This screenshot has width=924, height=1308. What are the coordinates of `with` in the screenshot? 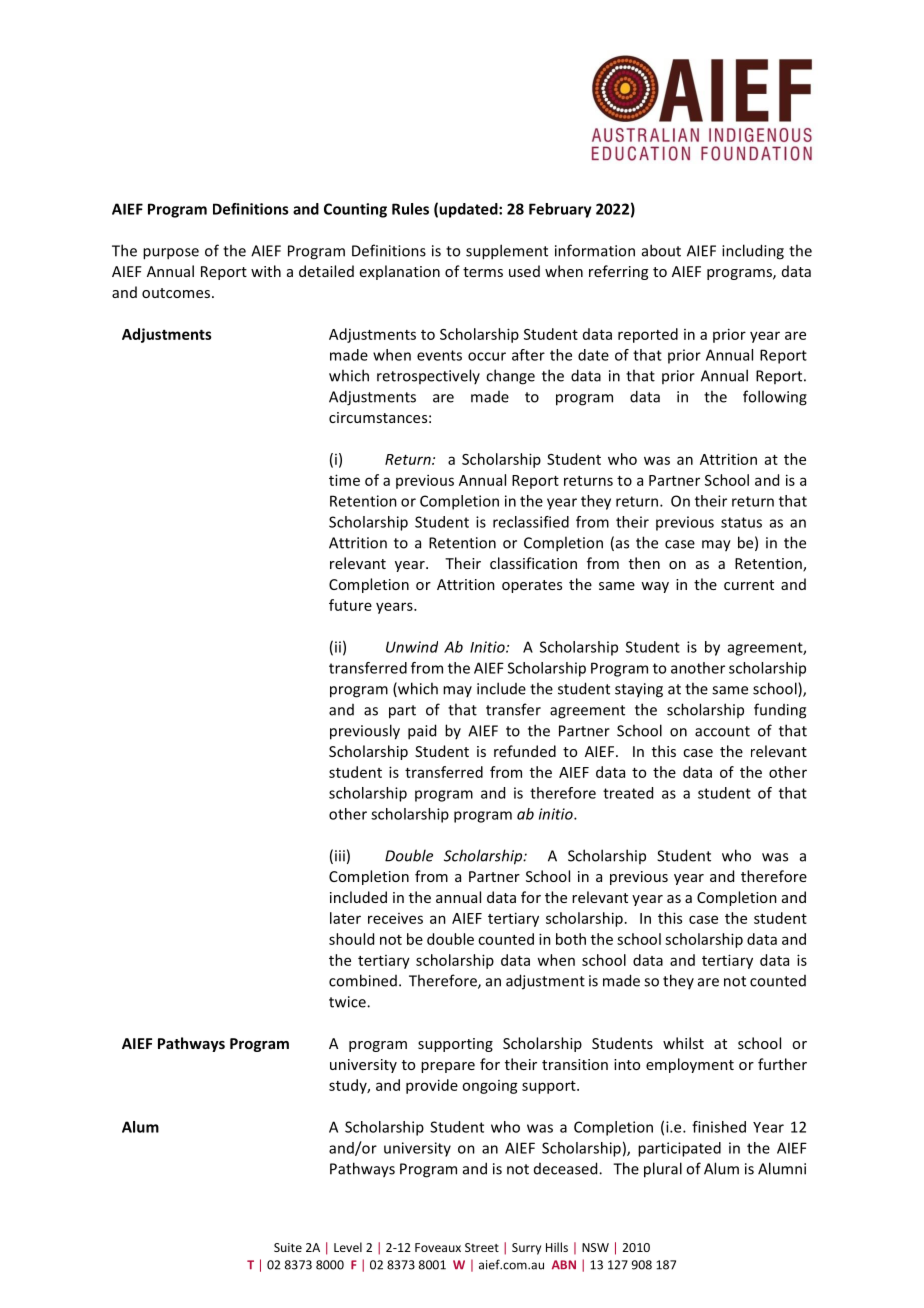 It's located at (266, 271).
